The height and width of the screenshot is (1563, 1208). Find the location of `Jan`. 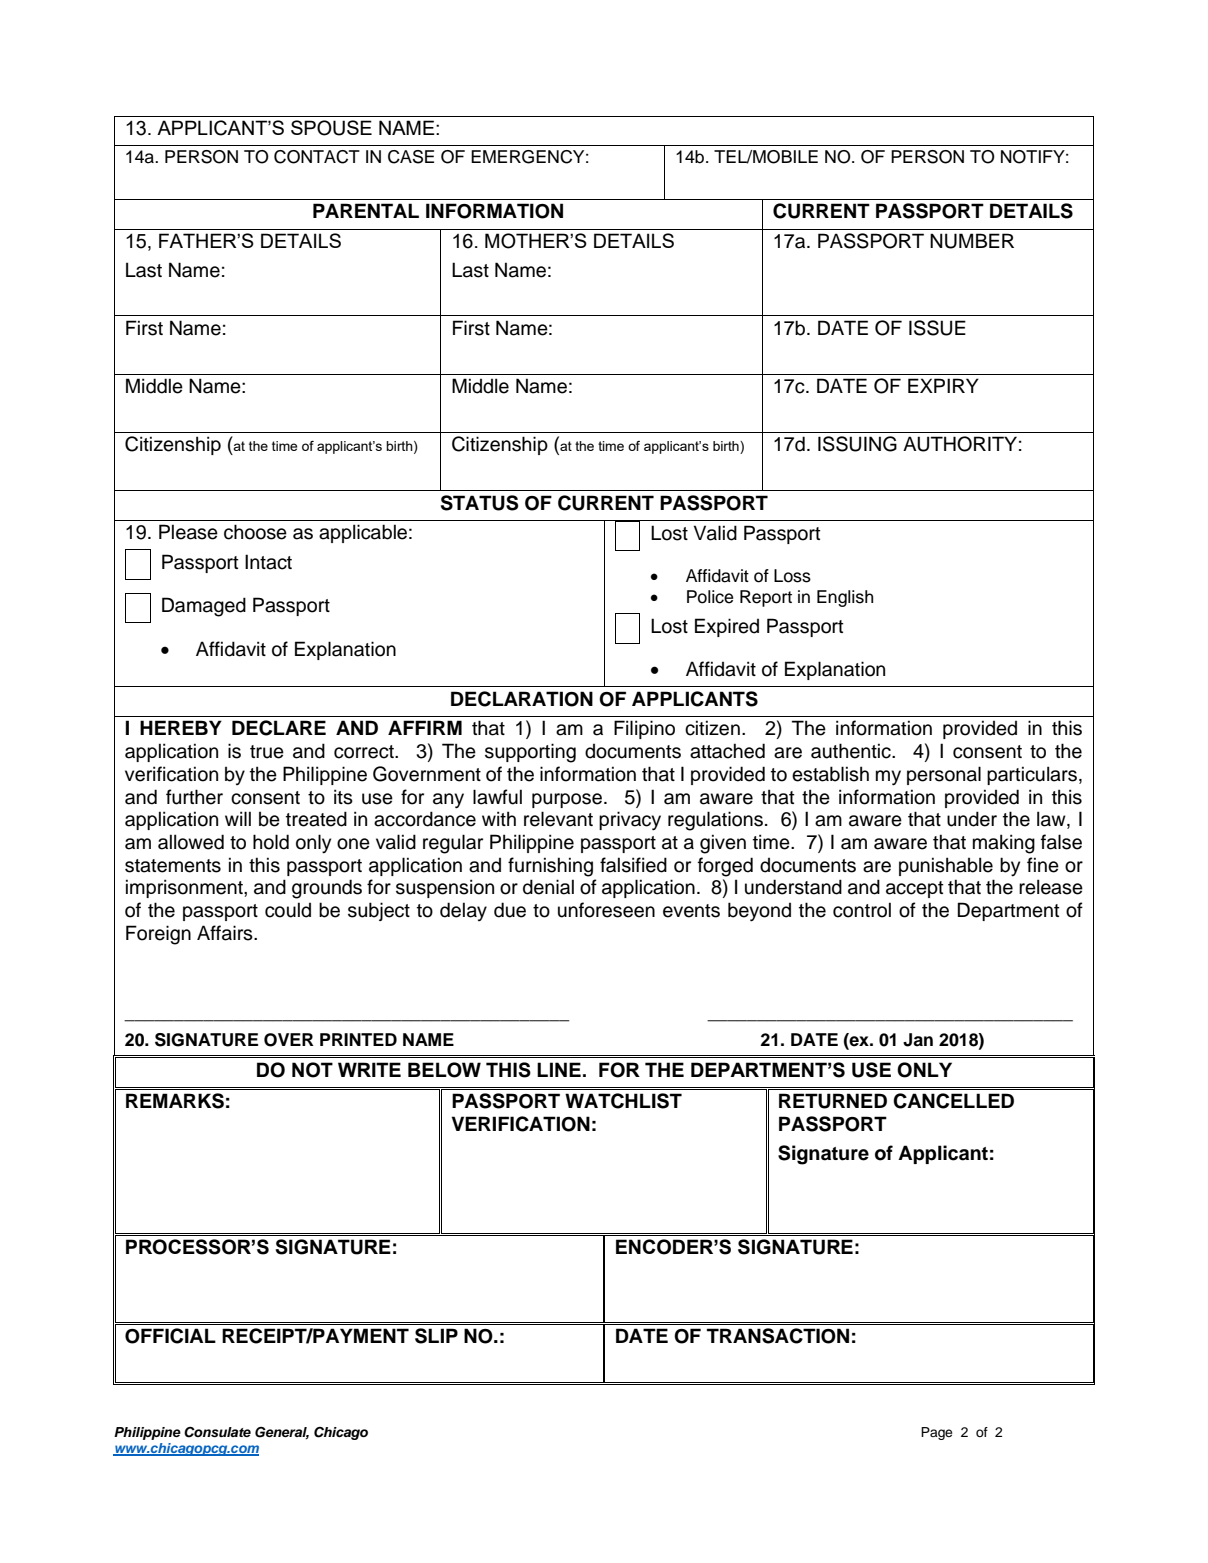

Jan is located at coordinates (918, 1040).
